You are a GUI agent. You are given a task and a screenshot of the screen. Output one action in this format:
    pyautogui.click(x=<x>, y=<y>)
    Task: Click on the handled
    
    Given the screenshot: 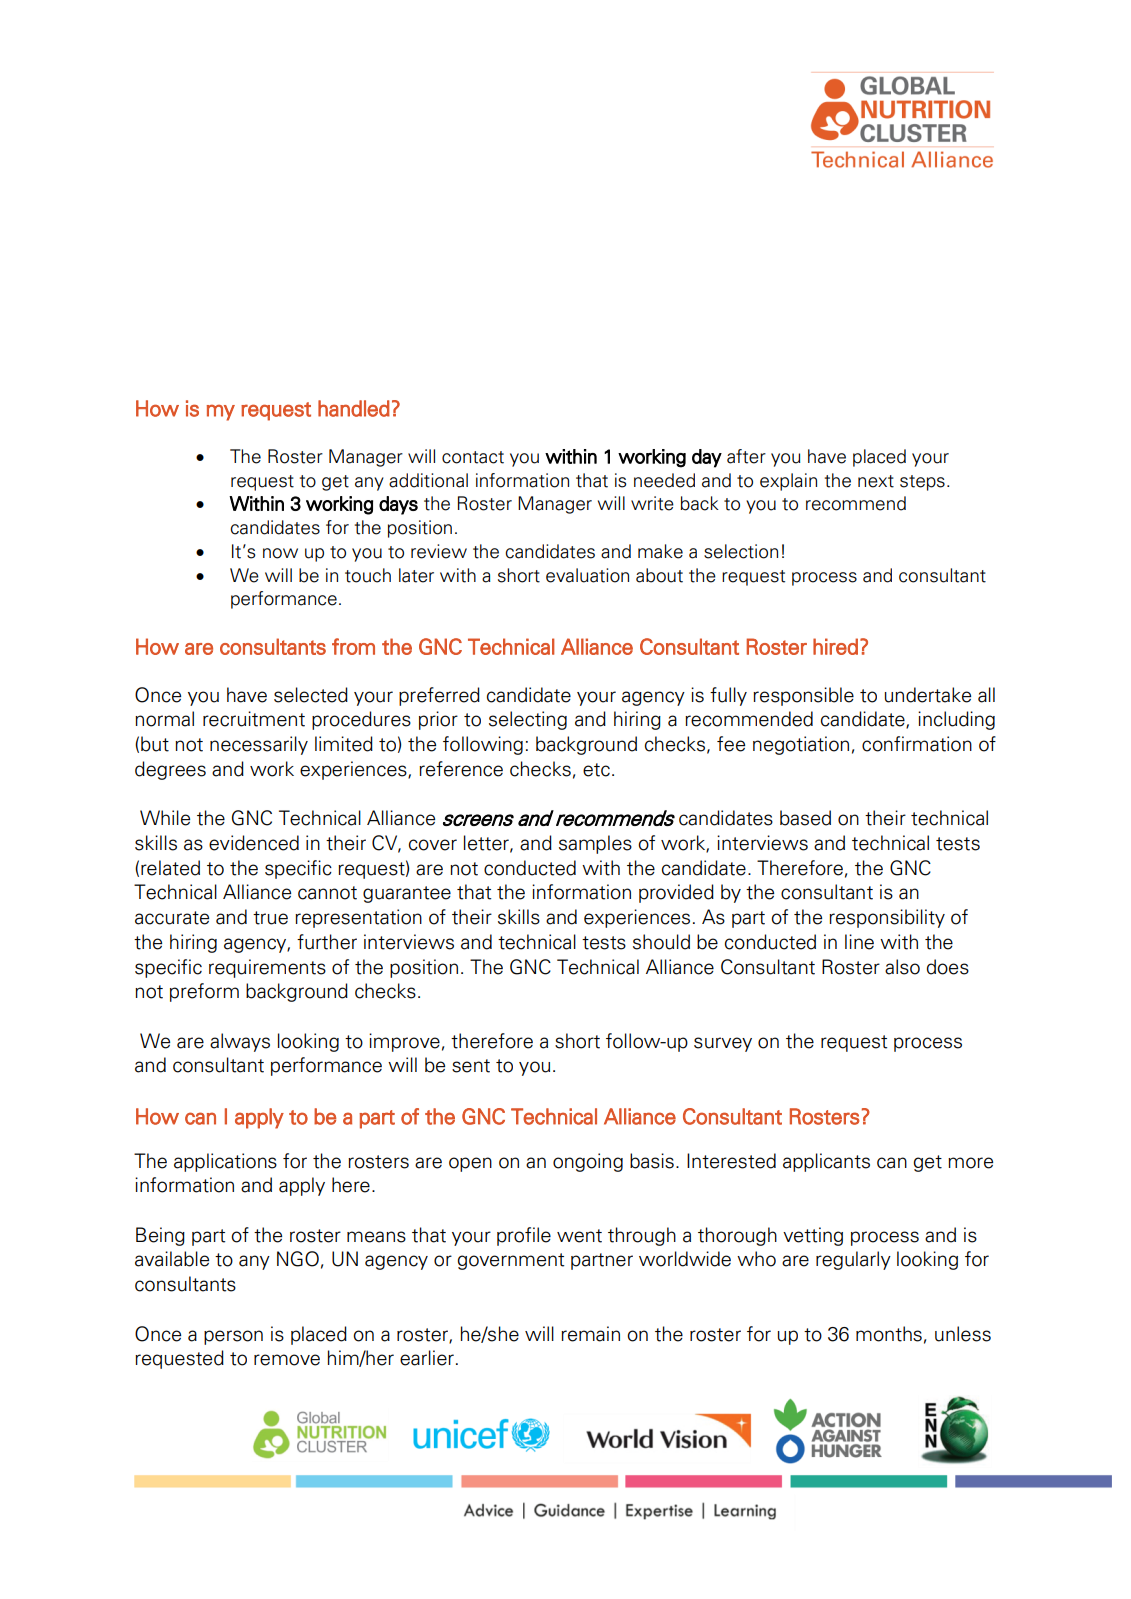 What is the action you would take?
    pyautogui.click(x=354, y=408)
